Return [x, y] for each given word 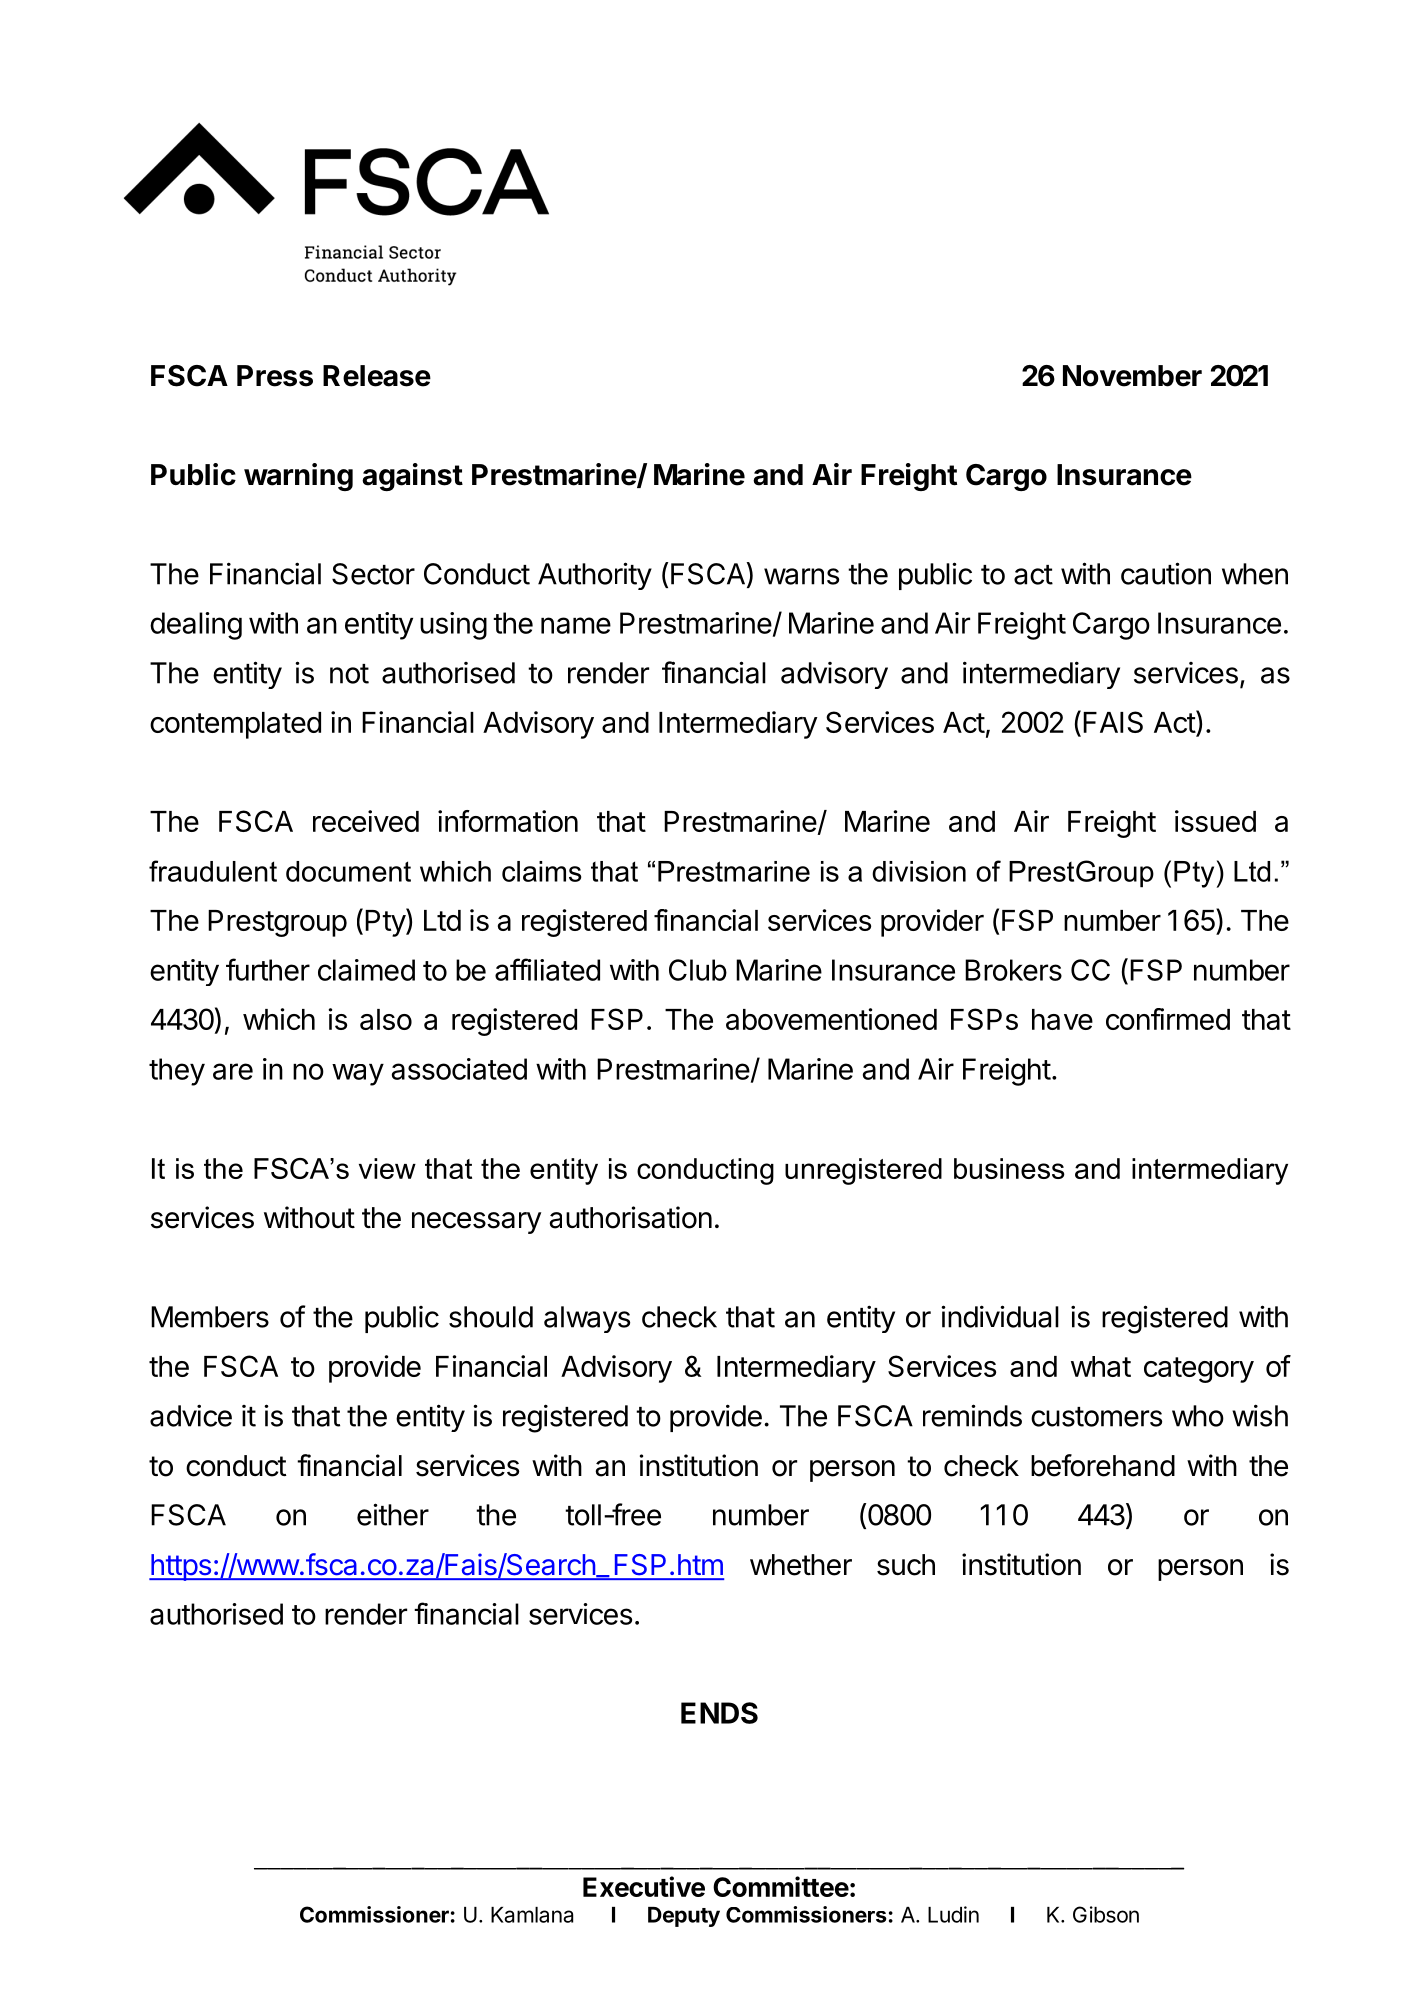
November [1132, 376]
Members [210, 1317]
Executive [644, 1886]
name [576, 625]
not [349, 674]
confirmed [1168, 1019]
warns [801, 576]
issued [1215, 821]
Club [698, 970]
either [393, 1514]
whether [801, 1565]
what [1101, 1366]
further [268, 969]
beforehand [1103, 1465]
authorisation [630, 1217]
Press [275, 376]
